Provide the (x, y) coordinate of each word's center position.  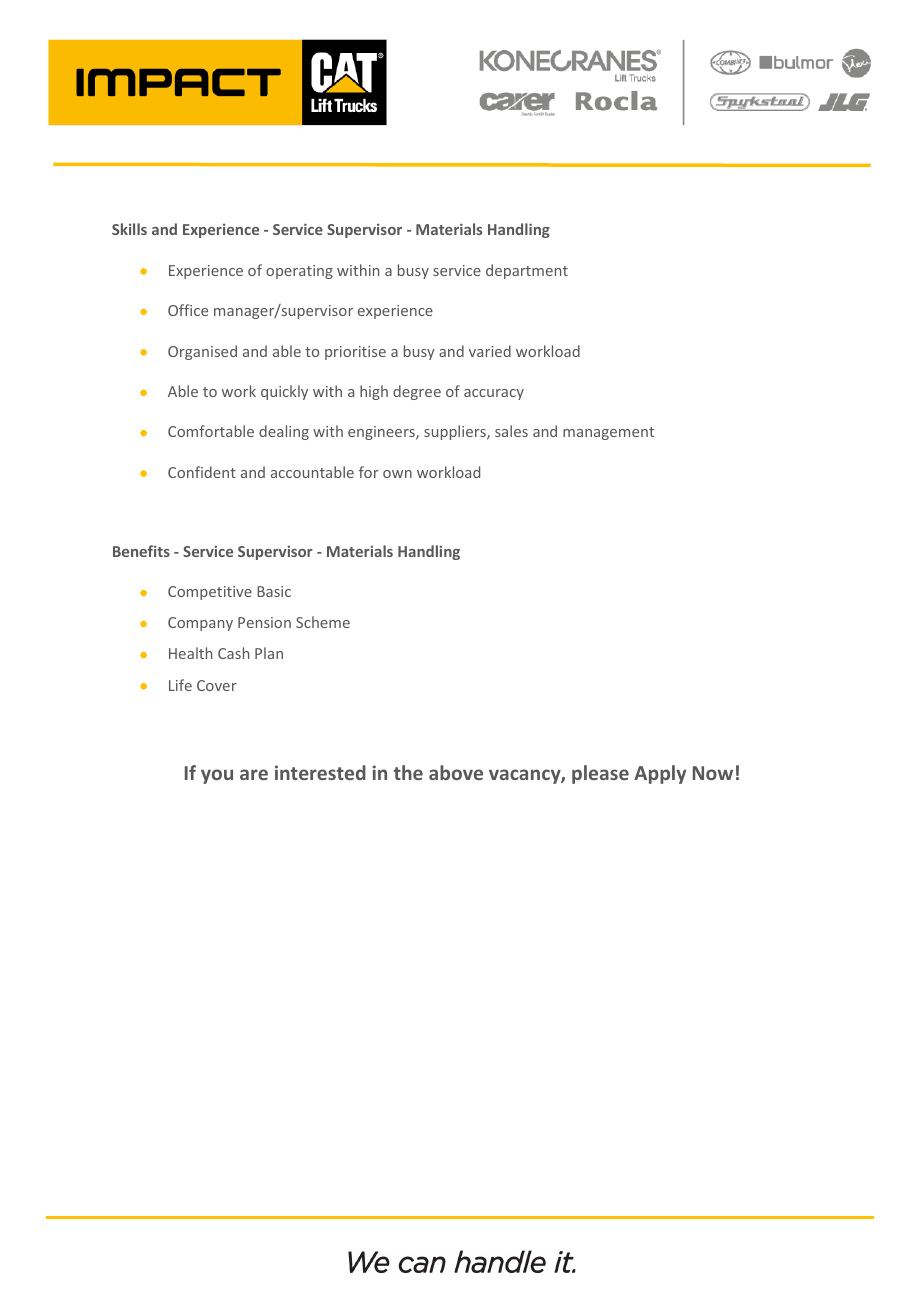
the (408, 772)
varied (490, 351)
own (397, 474)
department (527, 271)
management (608, 433)
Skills (129, 229)
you (217, 776)
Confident (202, 472)
